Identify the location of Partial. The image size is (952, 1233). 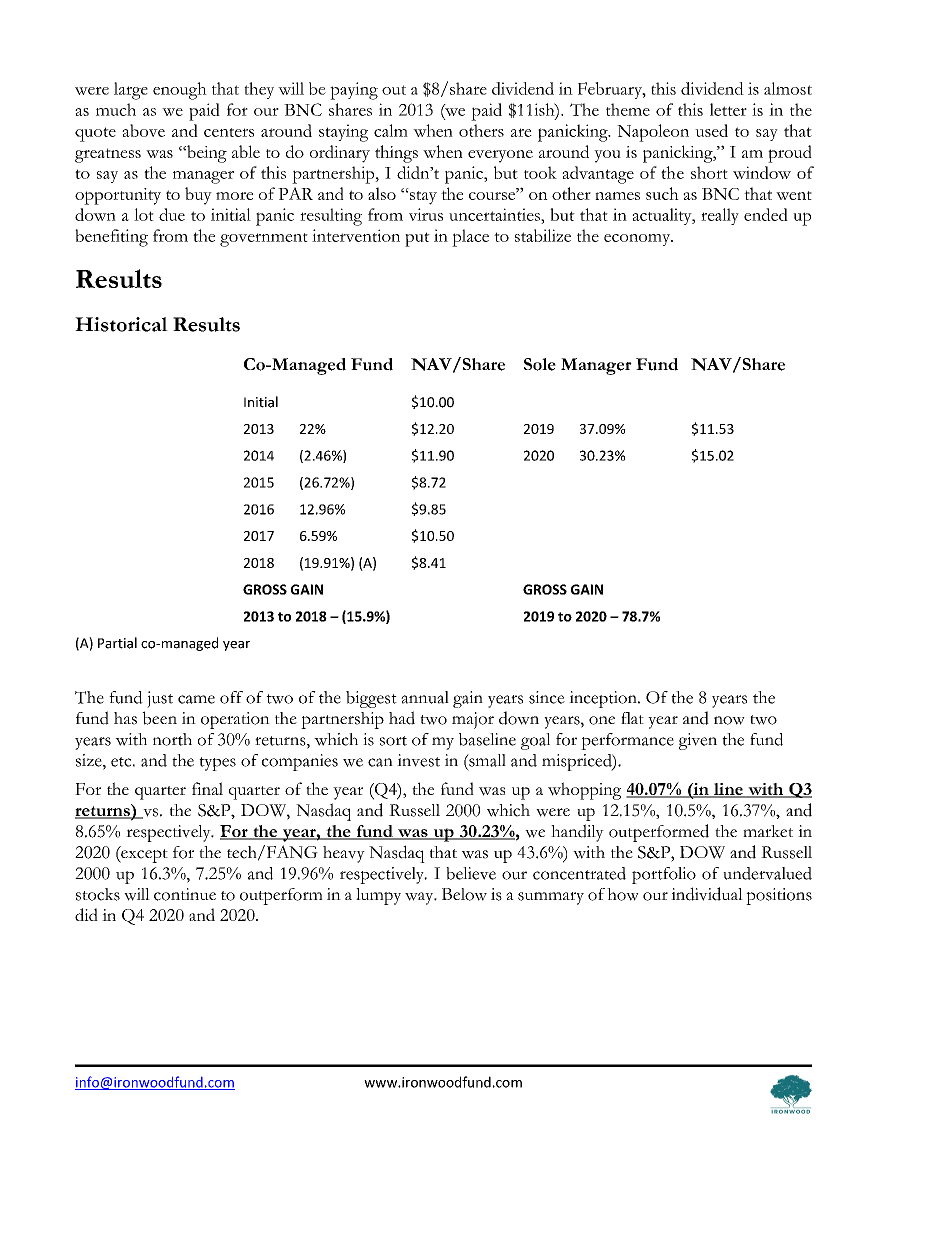
(117, 643).
